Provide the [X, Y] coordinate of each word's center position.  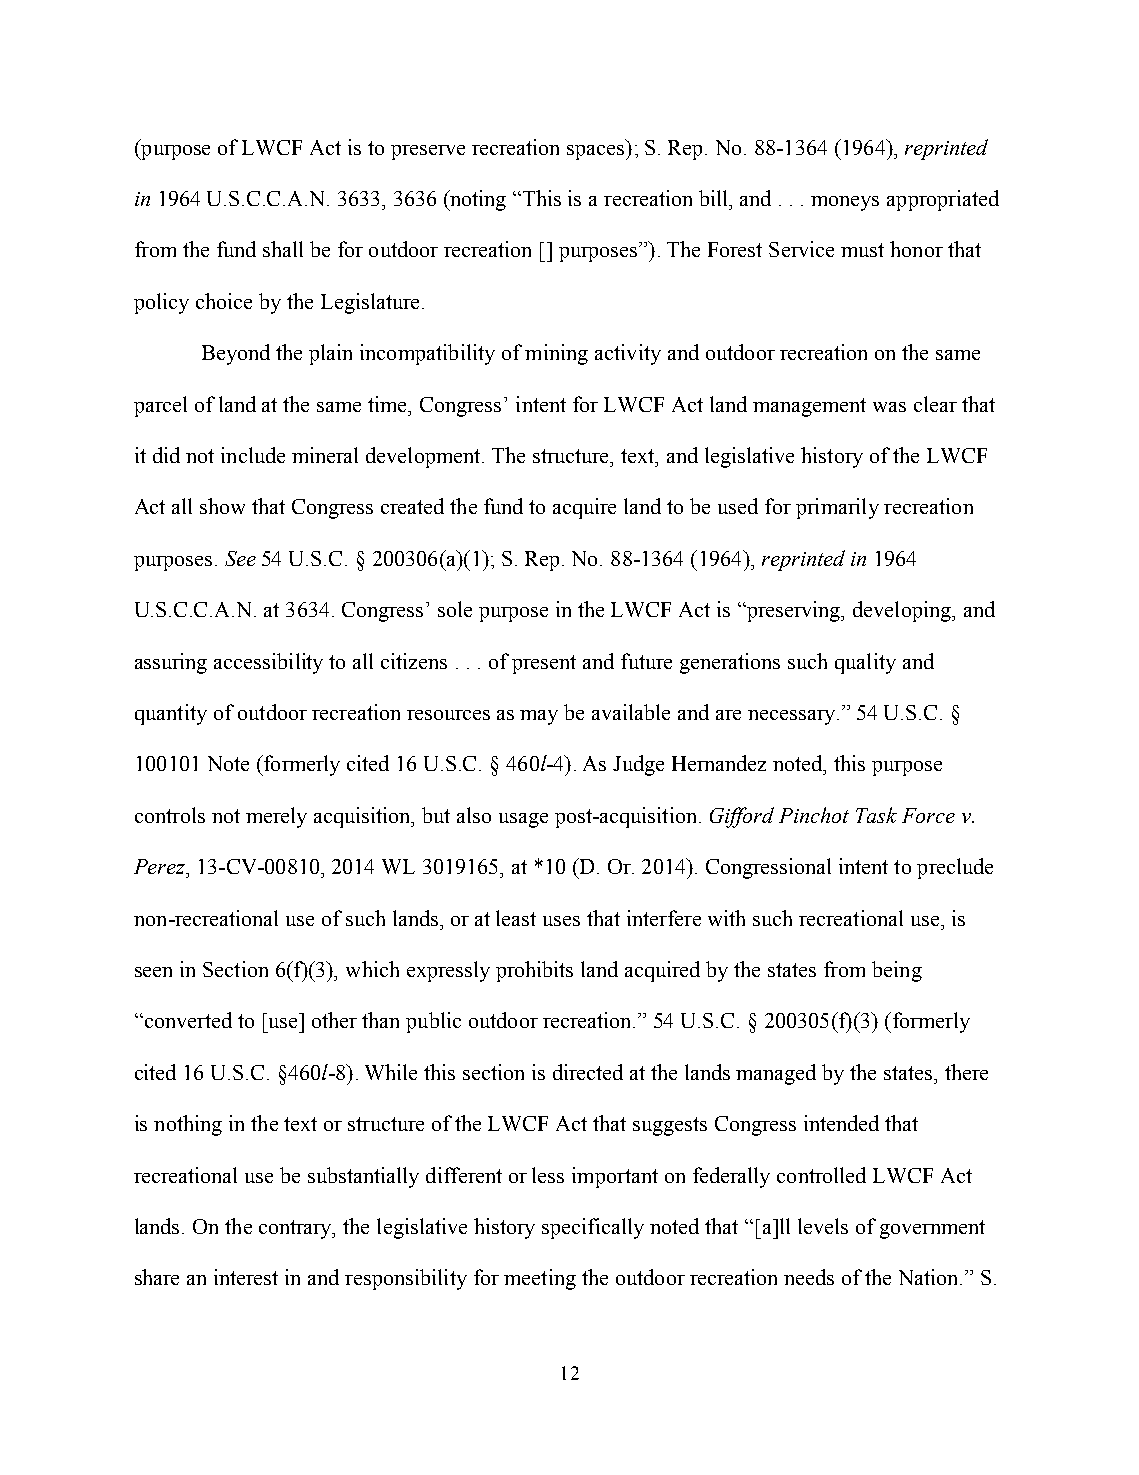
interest [246, 1277]
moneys [845, 203]
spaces [597, 152]
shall [283, 249]
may [539, 717]
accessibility [268, 663]
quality [865, 663]
